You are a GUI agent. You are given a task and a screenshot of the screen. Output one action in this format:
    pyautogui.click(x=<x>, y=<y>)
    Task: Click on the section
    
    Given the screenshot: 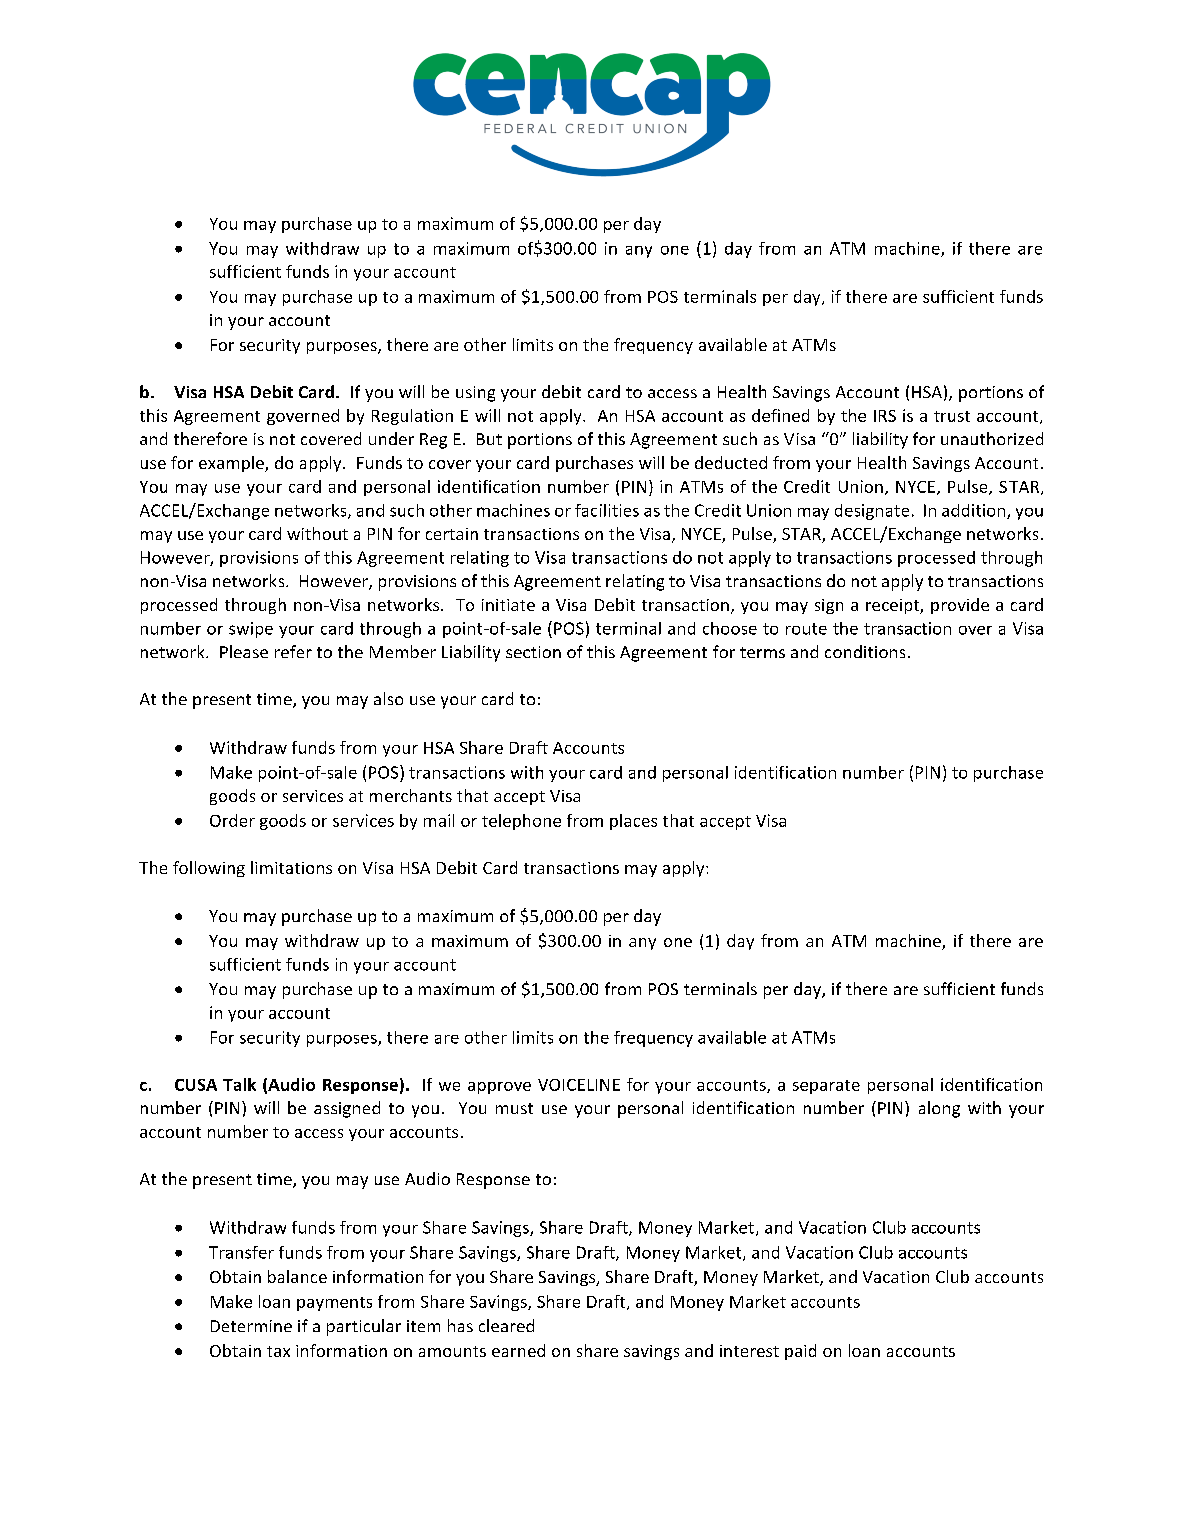 What is the action you would take?
    pyautogui.click(x=533, y=652)
